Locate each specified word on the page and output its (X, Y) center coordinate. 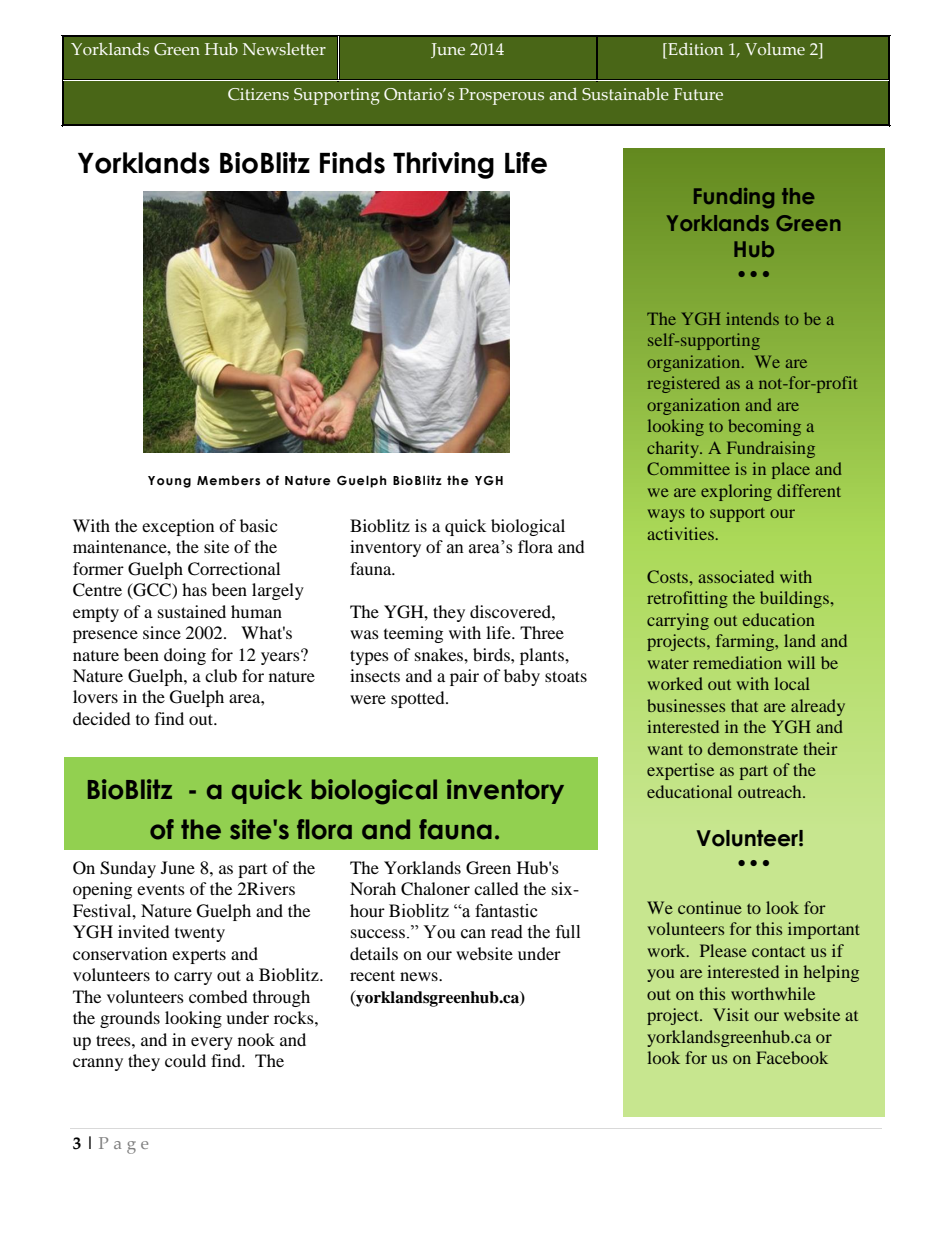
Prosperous (501, 96)
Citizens (258, 94)
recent (372, 975)
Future (698, 94)
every (212, 1043)
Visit (731, 1014)
